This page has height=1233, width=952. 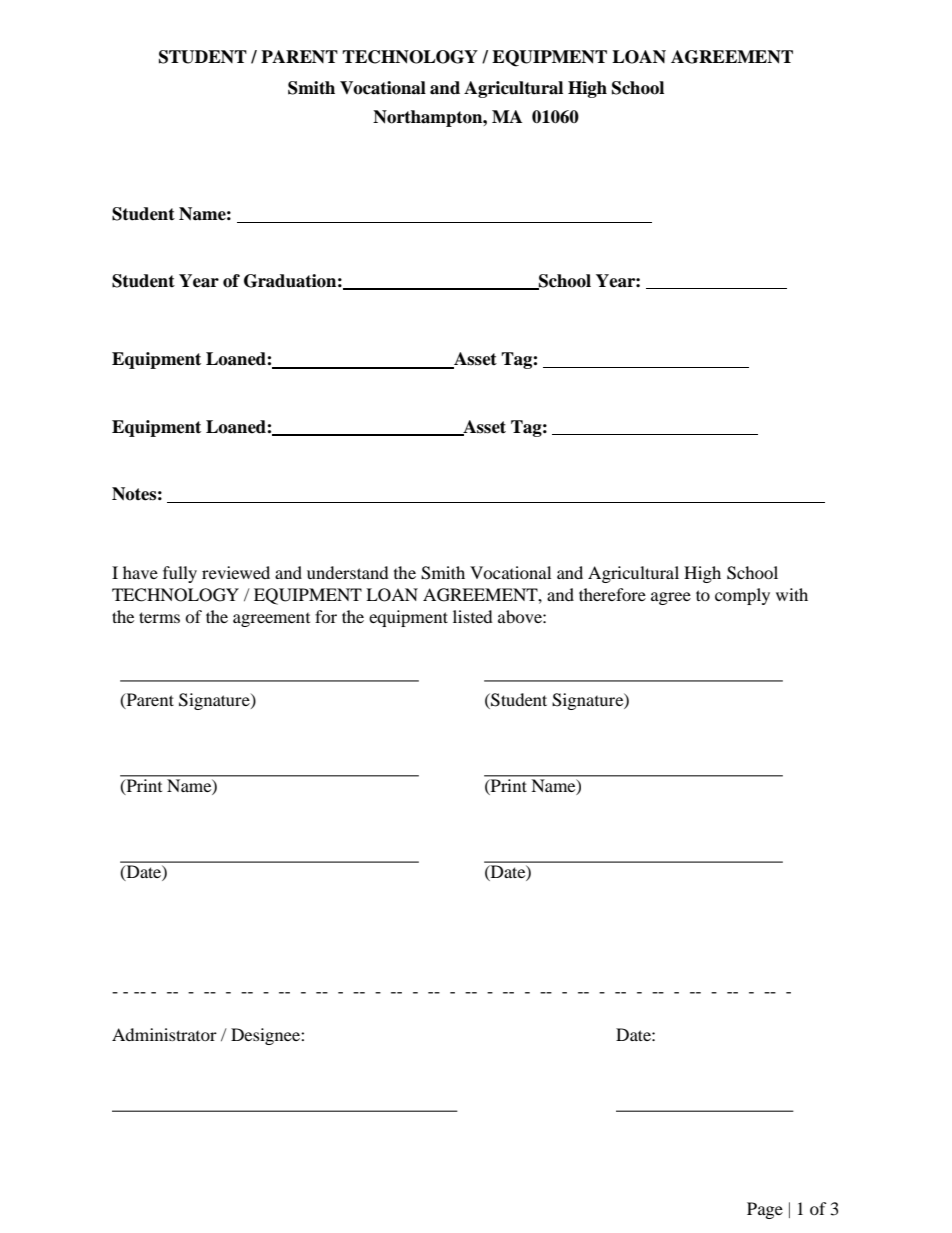 I want to click on Administrator, so click(x=164, y=1034).
